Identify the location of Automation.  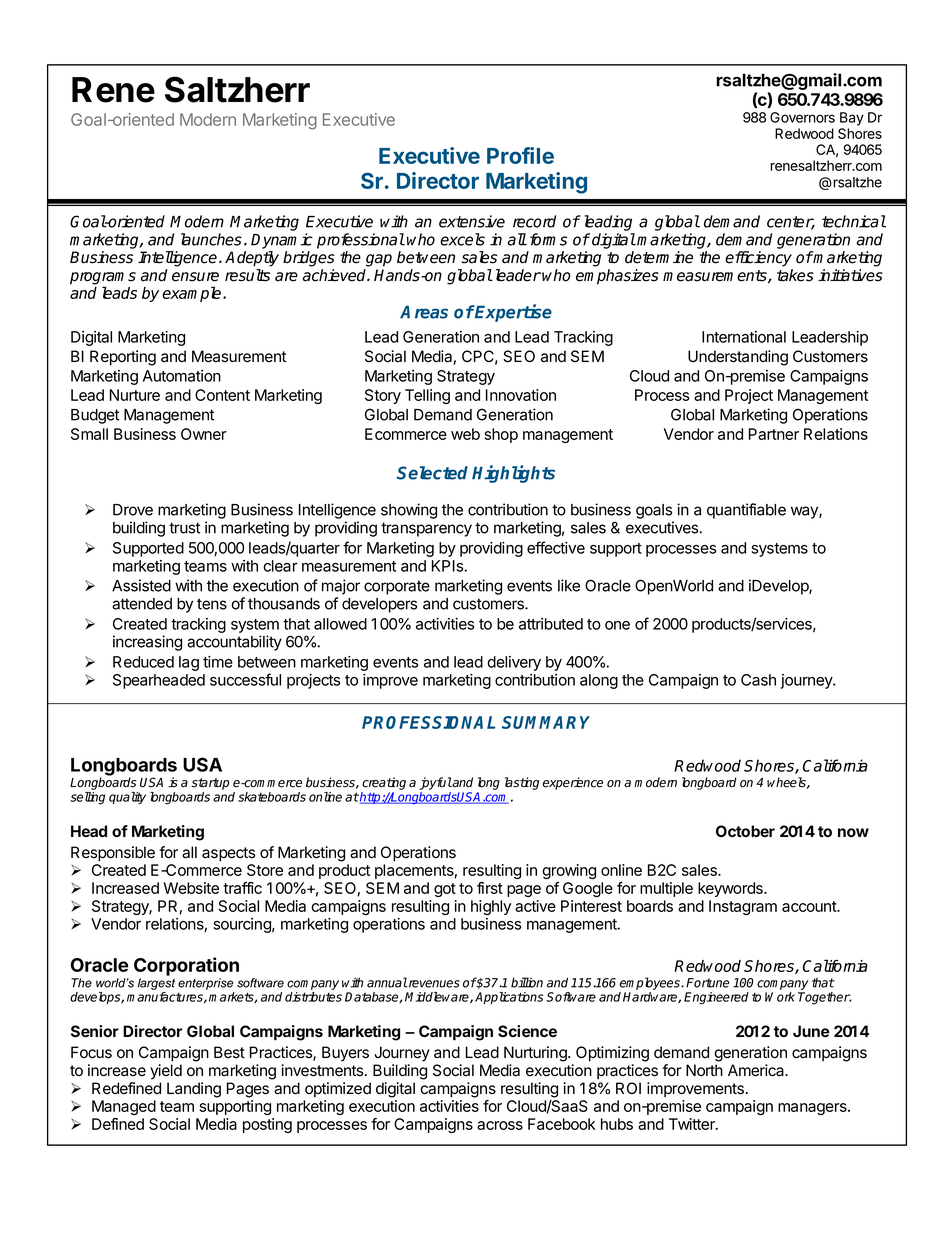
(182, 376).
